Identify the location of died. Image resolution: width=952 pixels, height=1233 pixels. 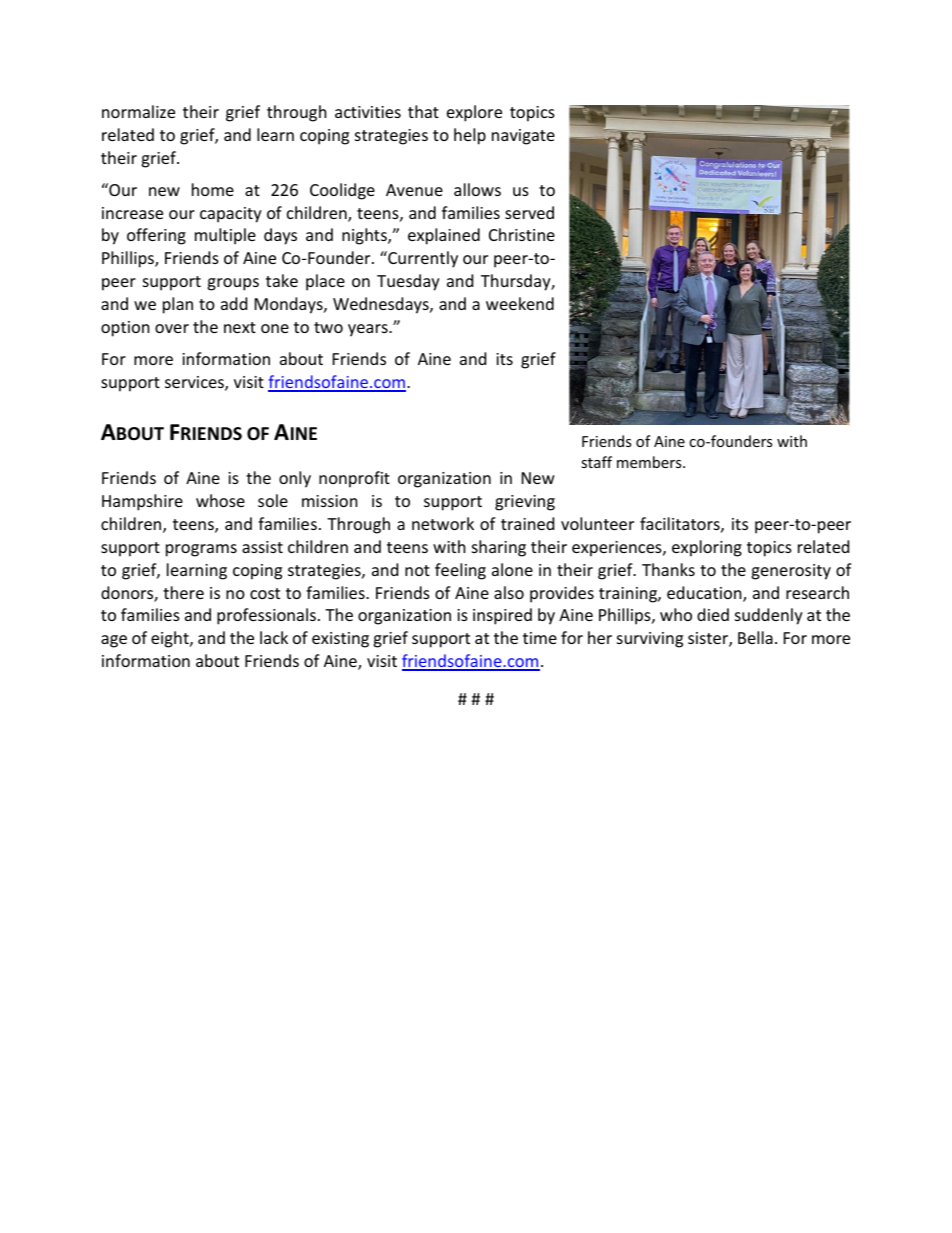
(713, 614).
